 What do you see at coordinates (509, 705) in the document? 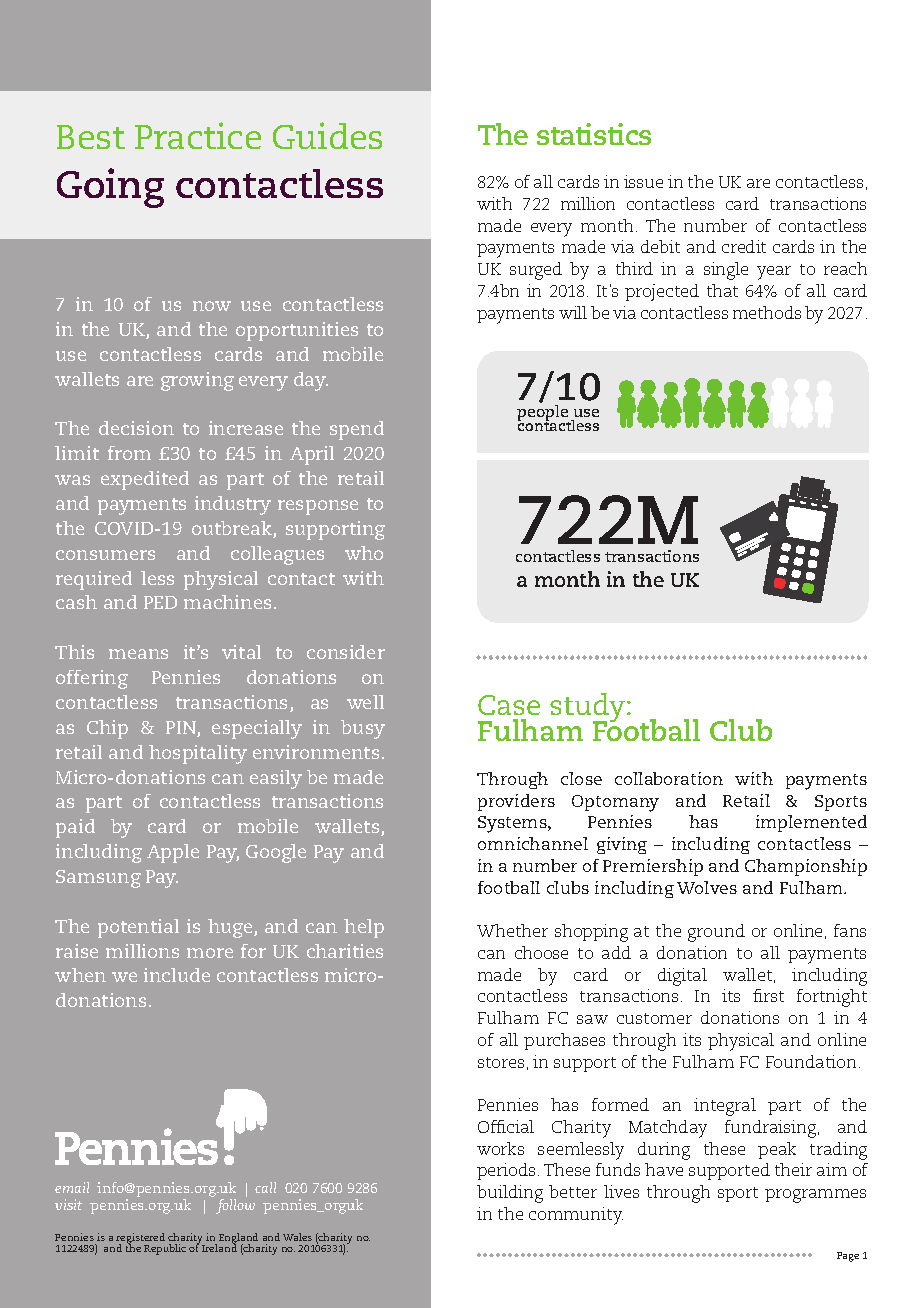
I see `Case` at bounding box center [509, 705].
